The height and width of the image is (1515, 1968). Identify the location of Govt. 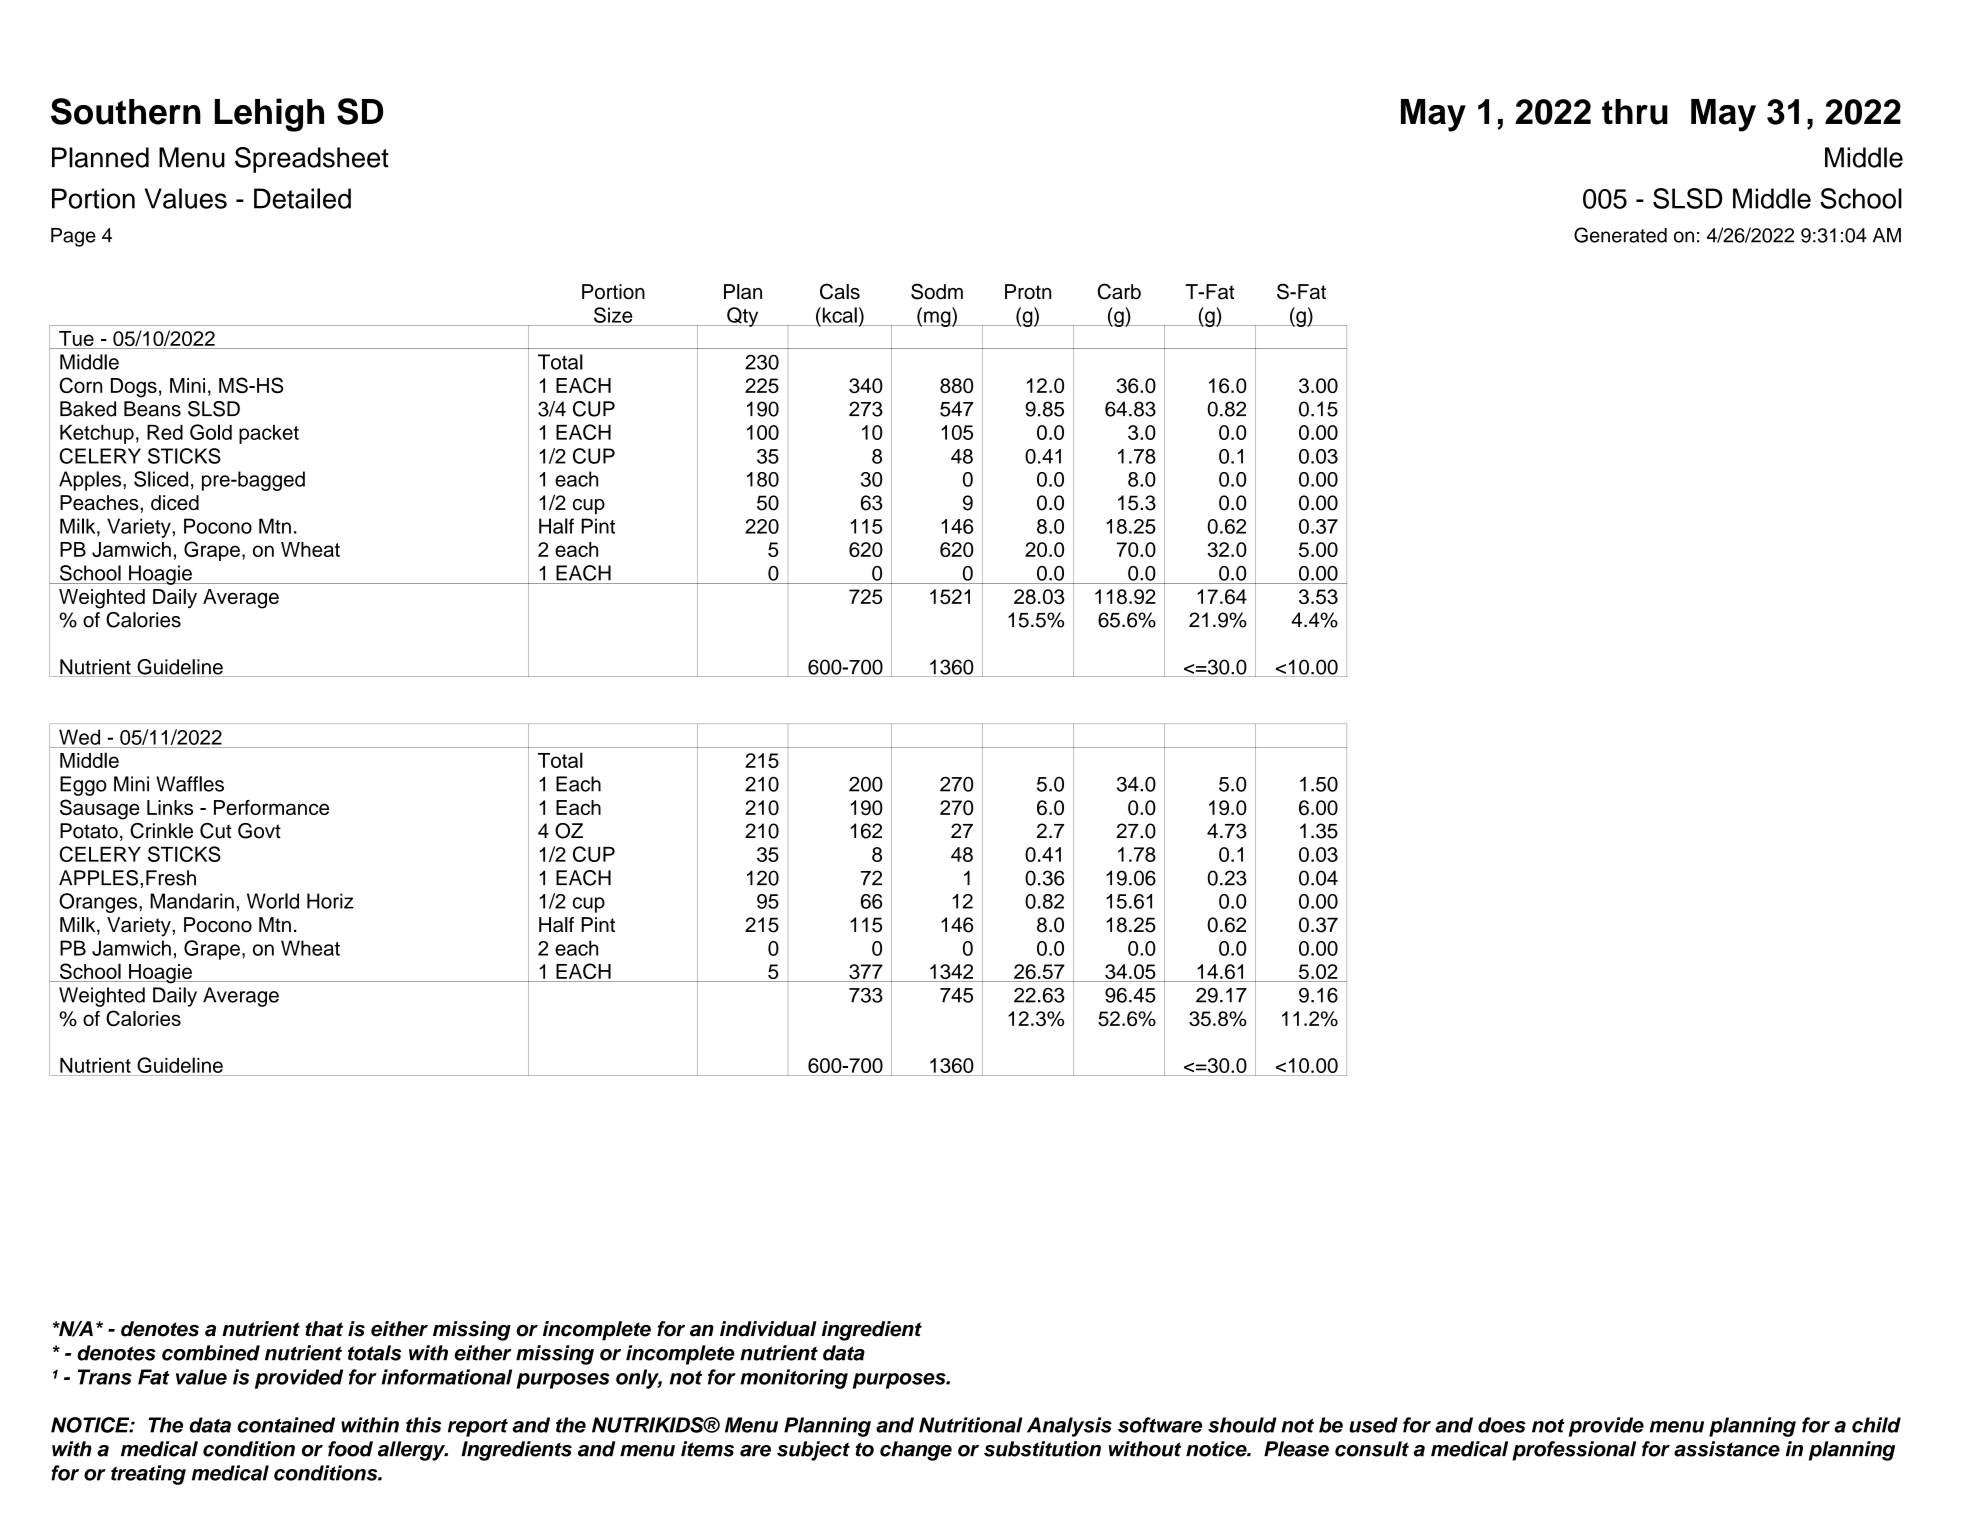
(259, 831).
